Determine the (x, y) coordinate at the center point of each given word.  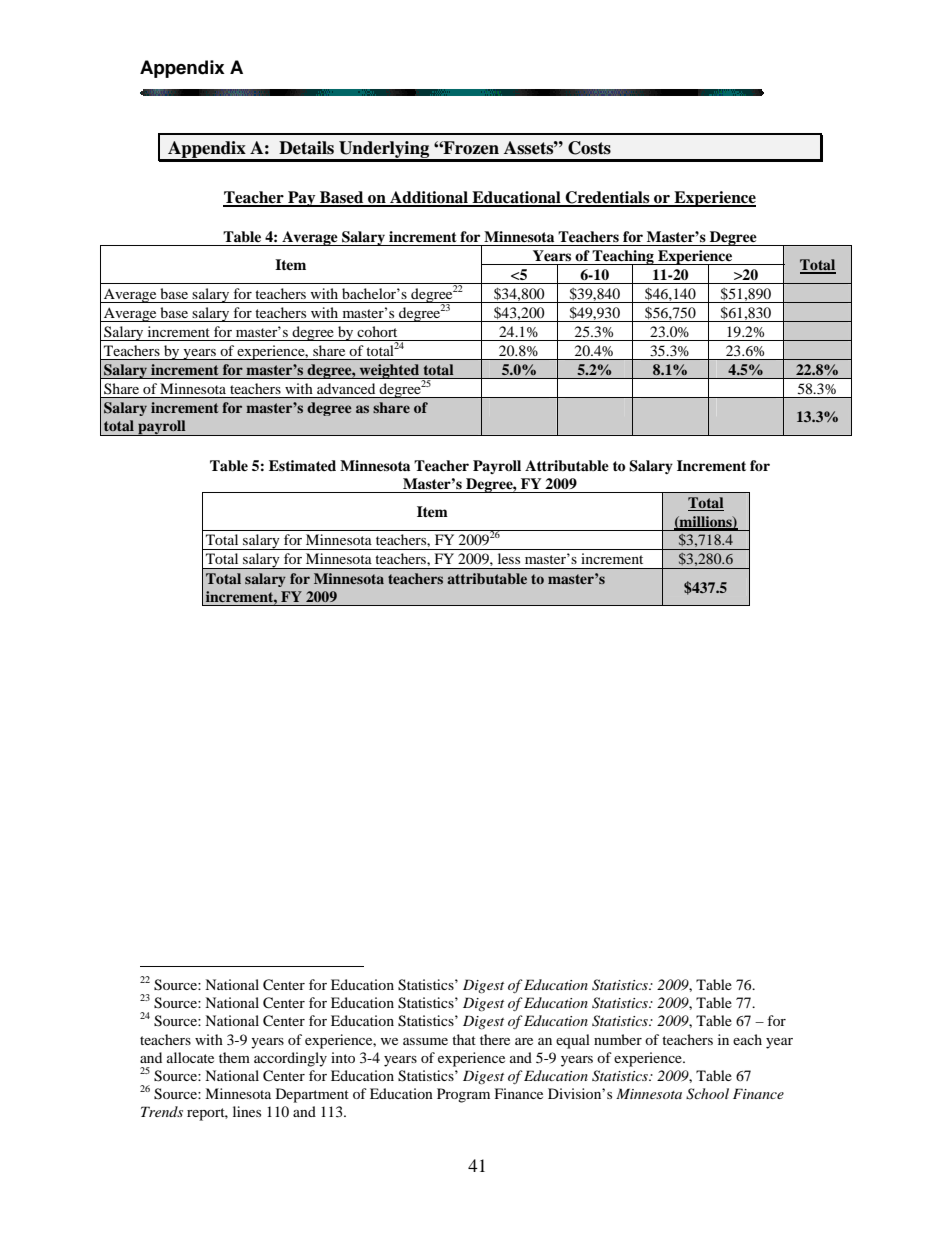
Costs (589, 148)
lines (247, 1111)
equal (573, 1041)
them (234, 1057)
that (464, 1039)
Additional (429, 198)
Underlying (384, 151)
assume (425, 1041)
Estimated (302, 465)
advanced (346, 388)
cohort (377, 331)
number (618, 1039)
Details (306, 148)
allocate (190, 1057)
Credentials (608, 198)
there (495, 1039)
